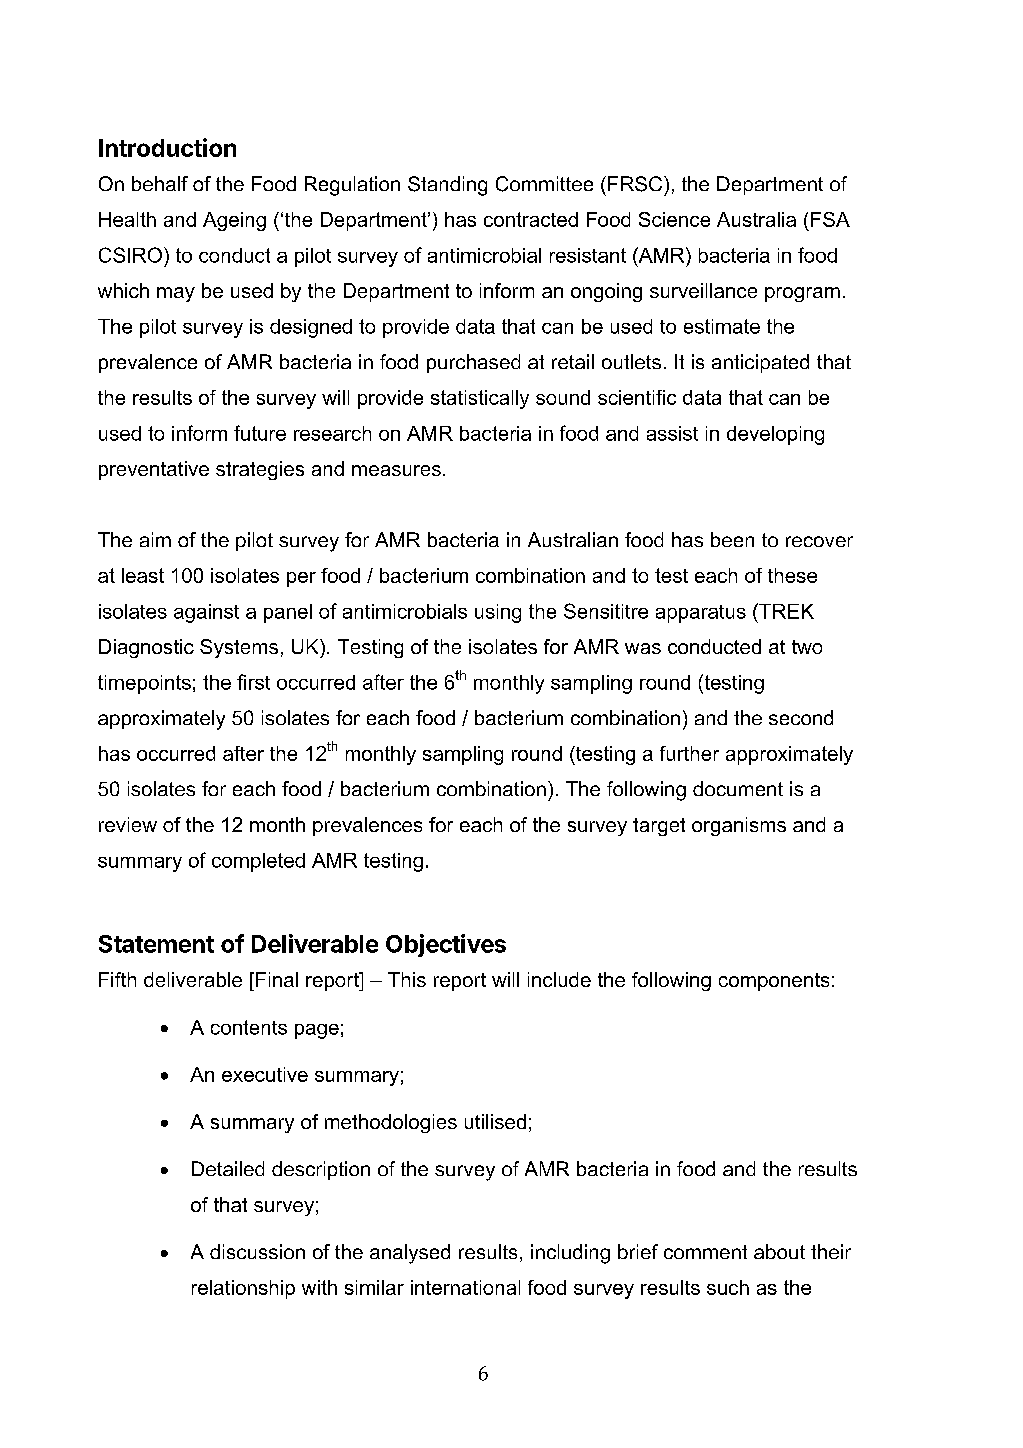 Image resolution: width=1023 pixels, height=1448 pixels. What do you see at coordinates (739, 826) in the screenshot?
I see `organisms` at bounding box center [739, 826].
